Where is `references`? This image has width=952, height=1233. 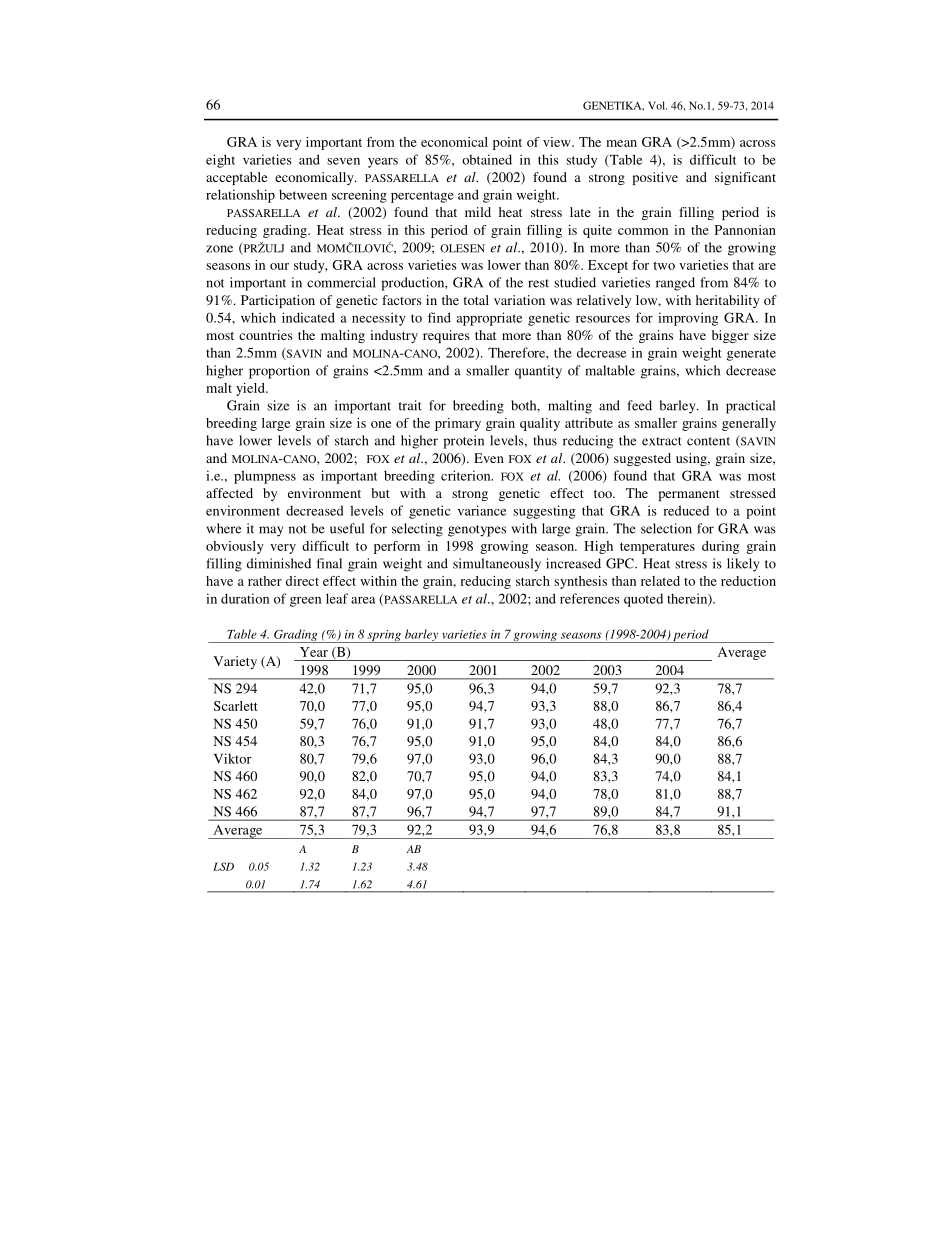
references is located at coordinates (590, 598).
